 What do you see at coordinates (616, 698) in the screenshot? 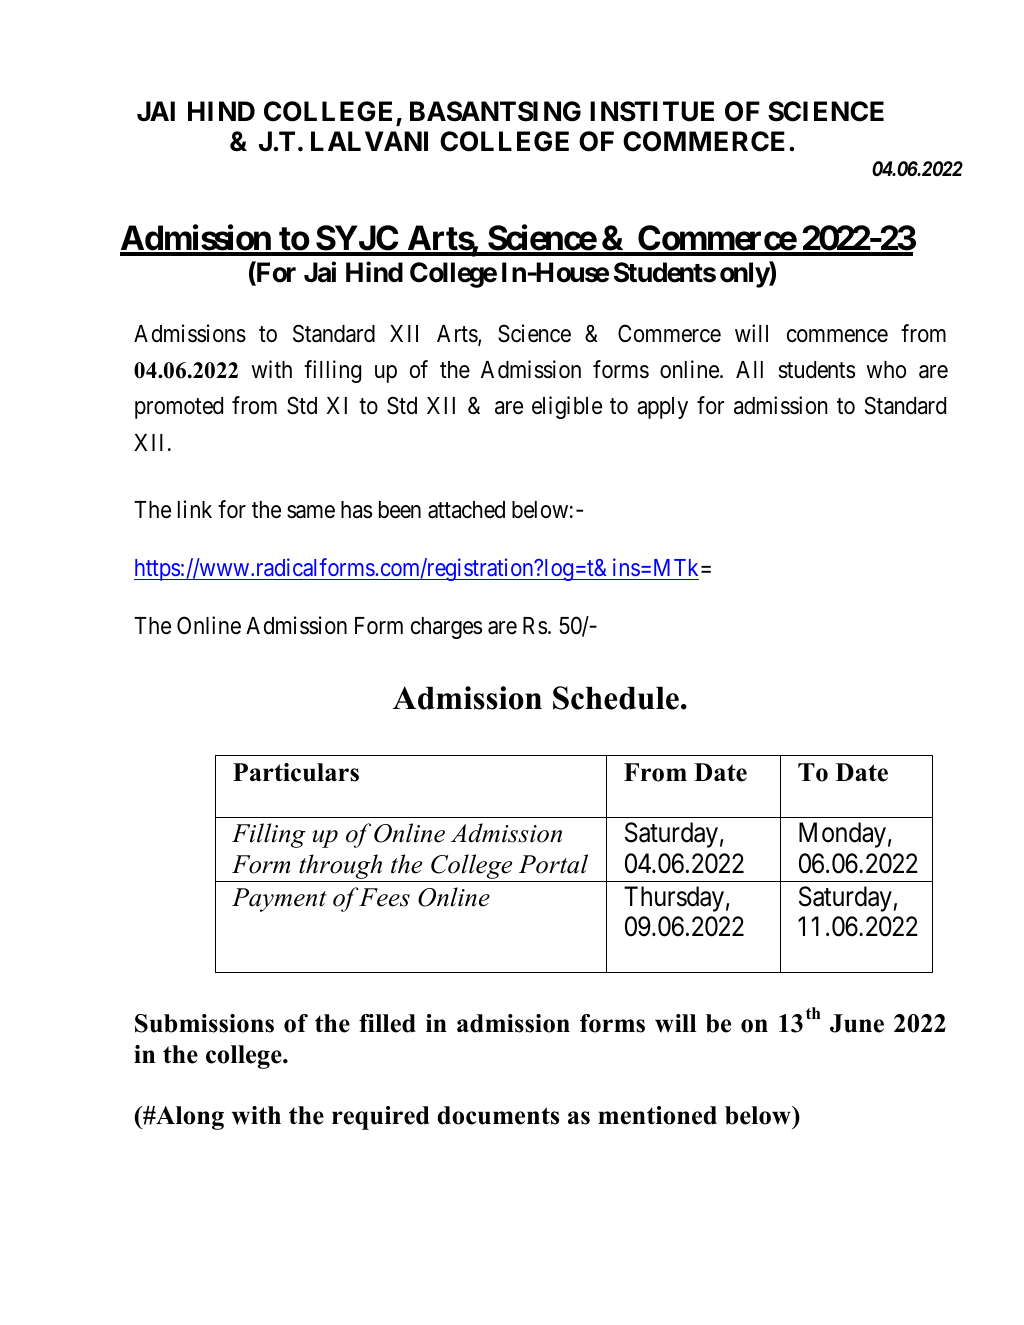
I see `Schedule` at bounding box center [616, 698].
